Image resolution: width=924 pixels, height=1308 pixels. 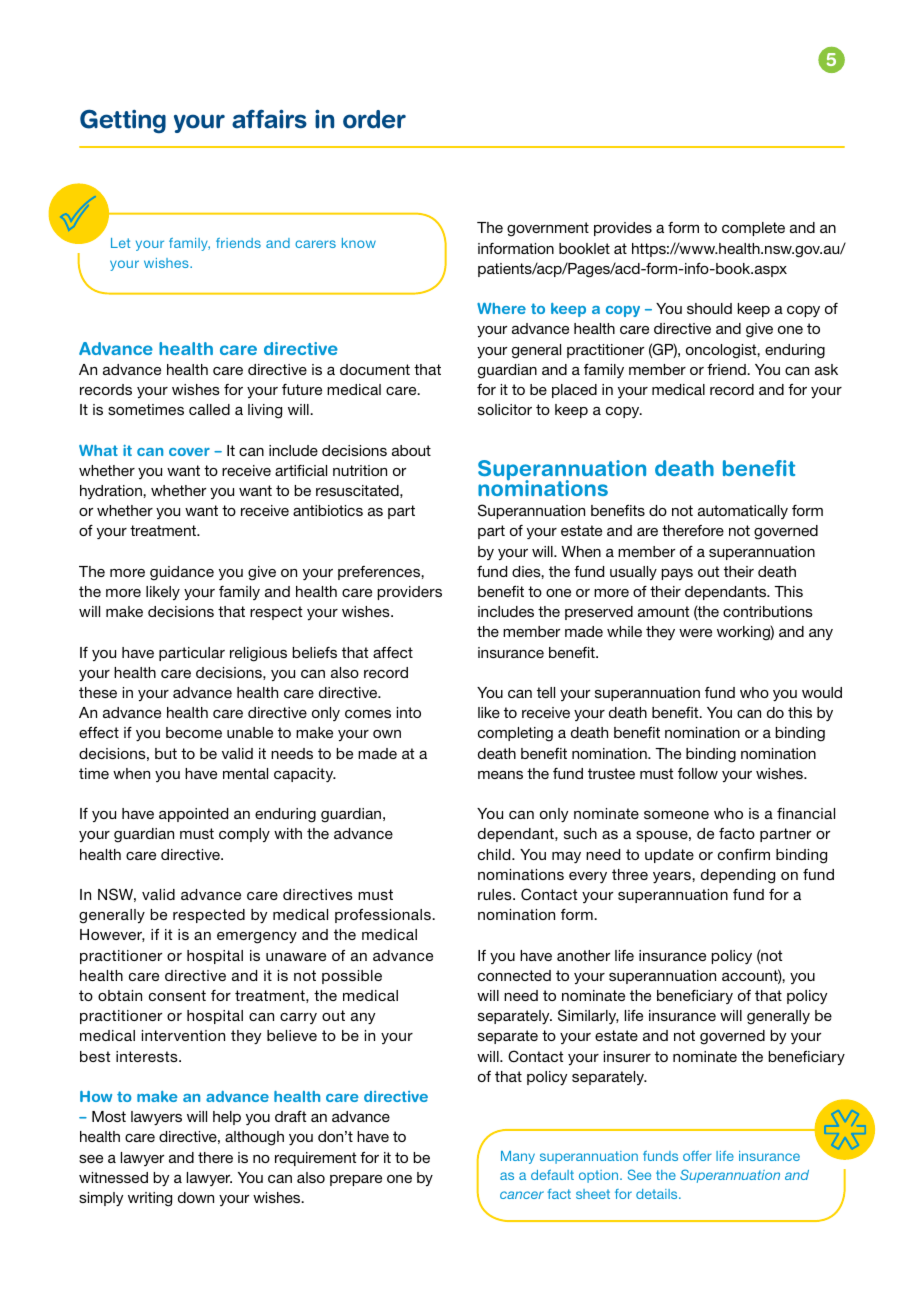 What do you see at coordinates (697, 1156) in the document?
I see `offer` at bounding box center [697, 1156].
